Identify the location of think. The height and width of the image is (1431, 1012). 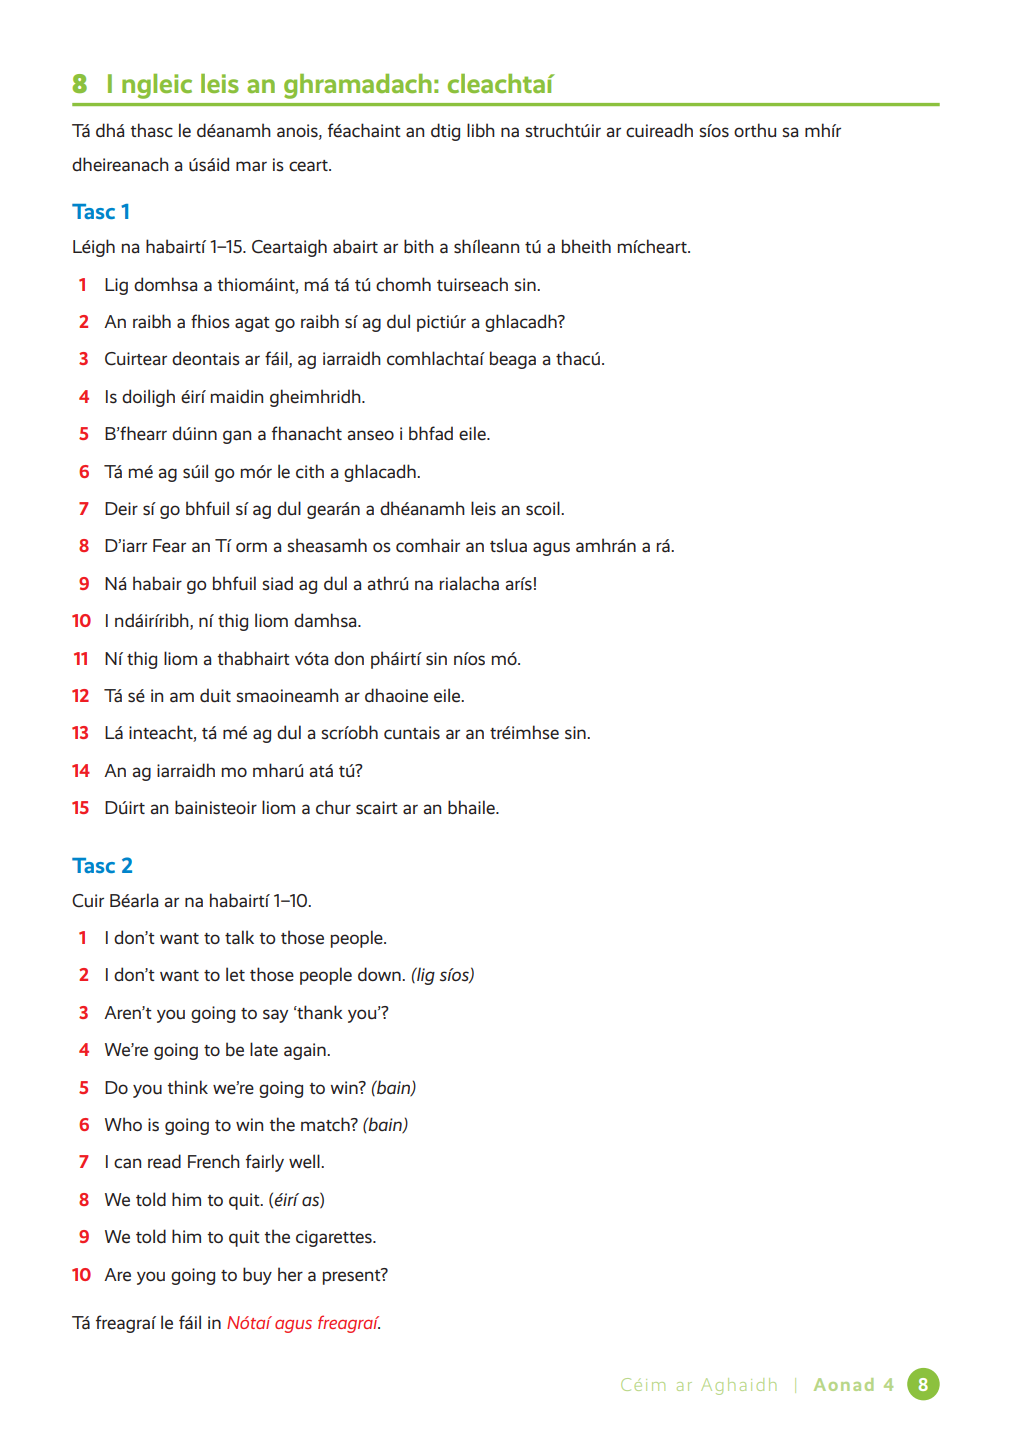
(187, 1087).
